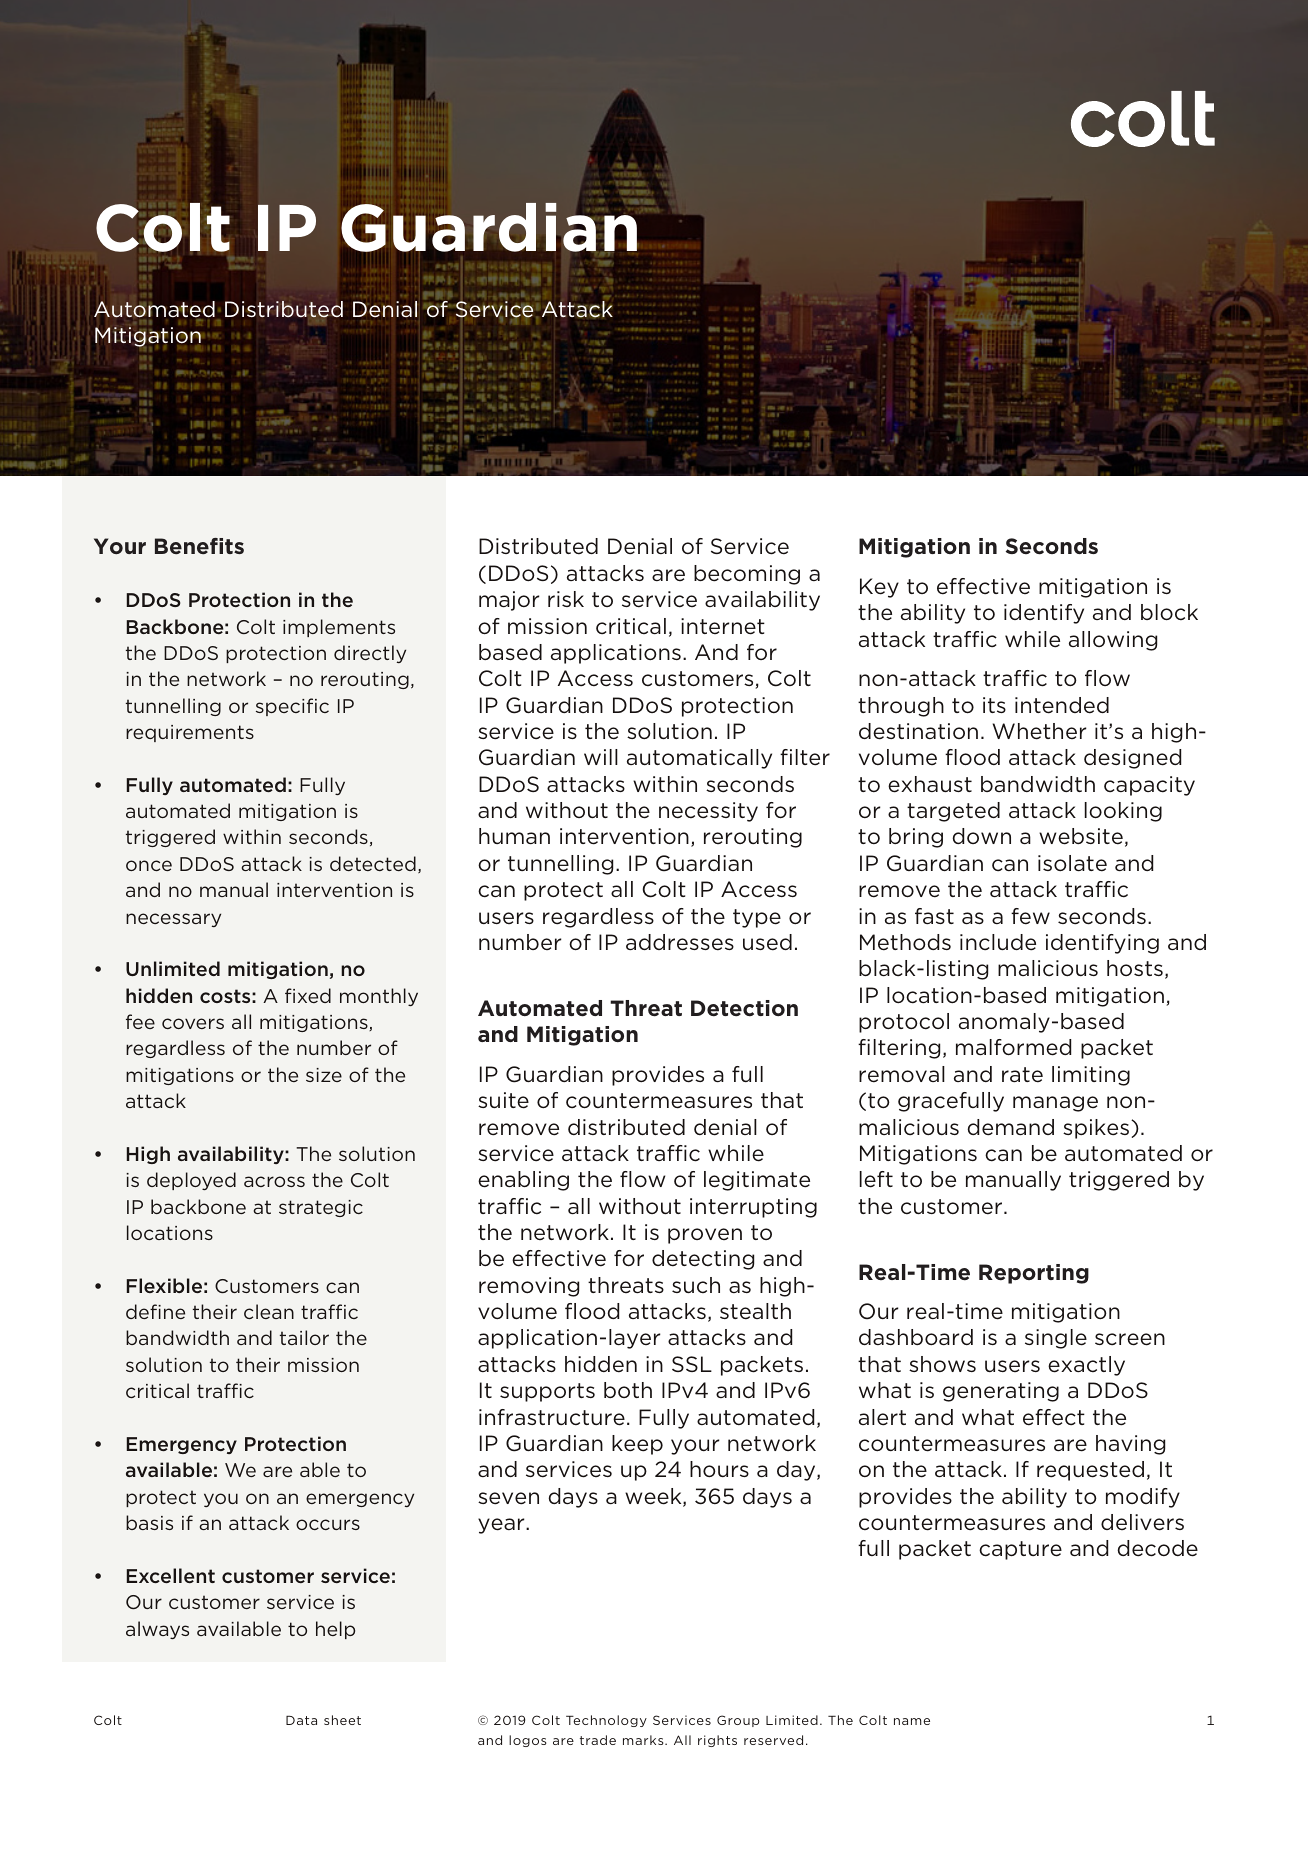 This screenshot has width=1308, height=1850. Describe the element at coordinates (912, 1721) in the screenshot. I see `name` at that location.
